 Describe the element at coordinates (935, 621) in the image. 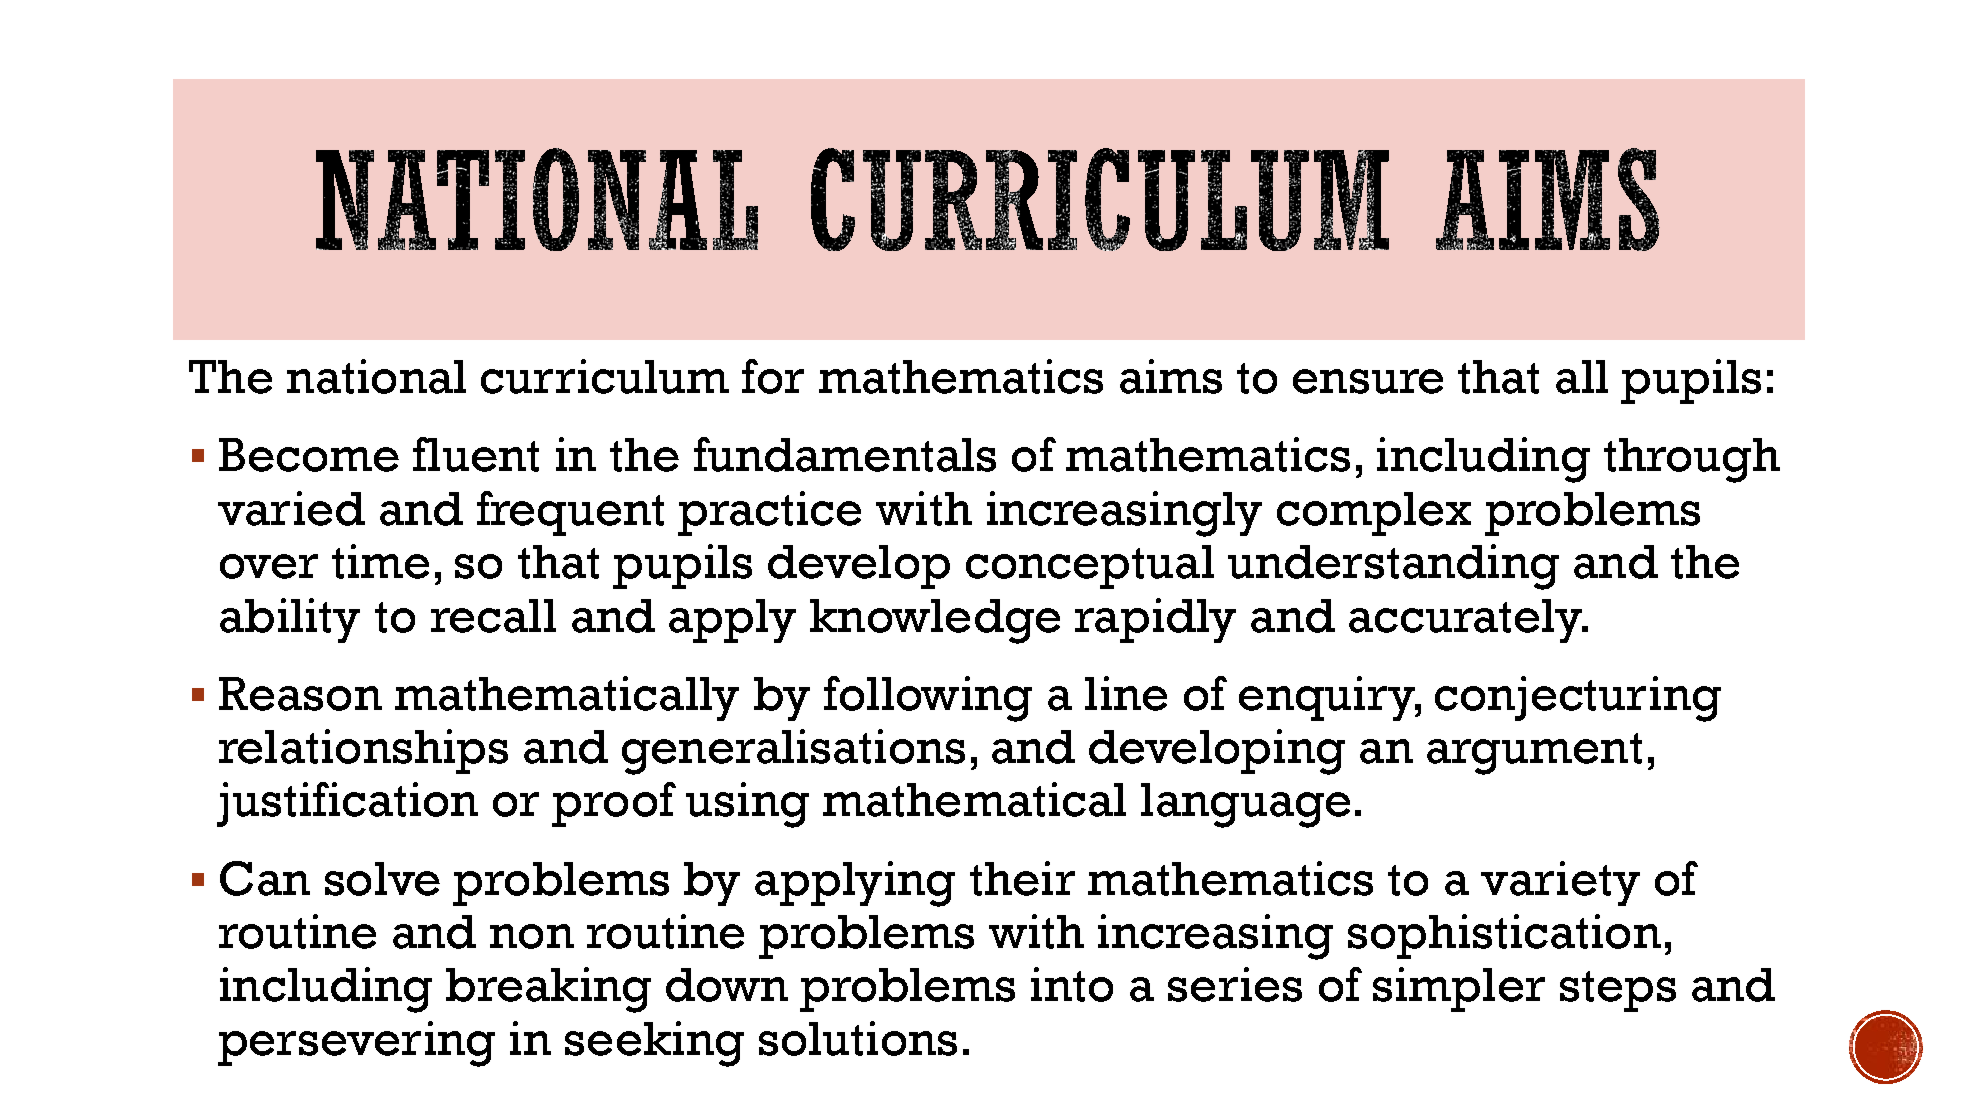

I see `knowledge` at that location.
